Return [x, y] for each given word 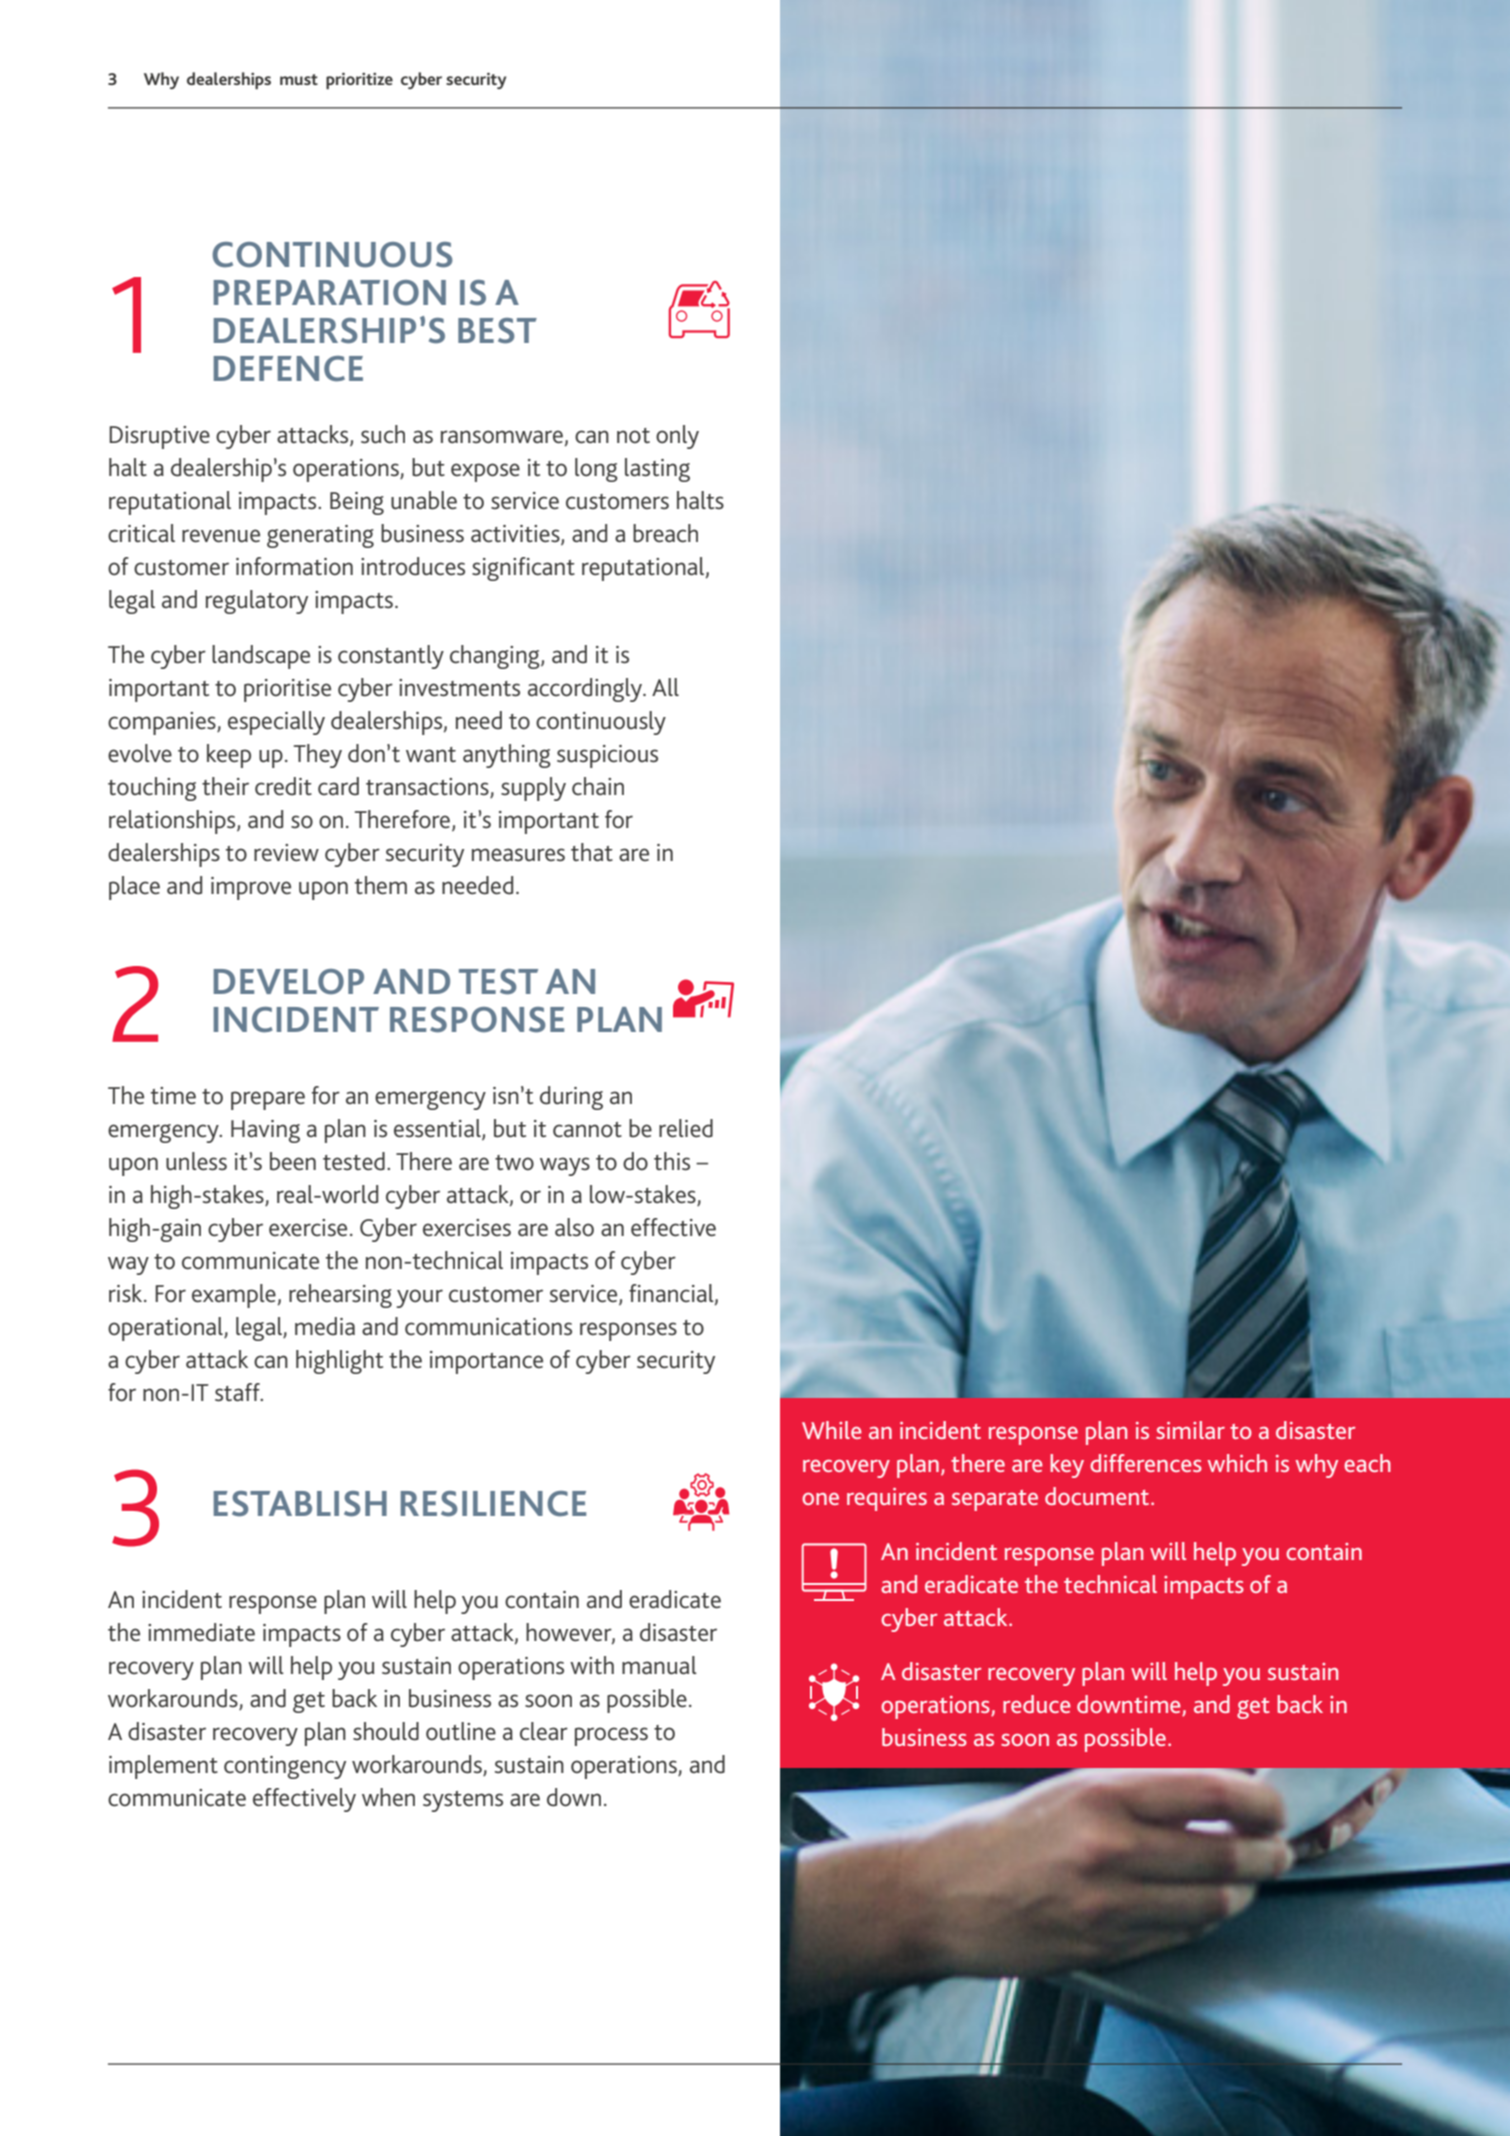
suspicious [607, 756]
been [293, 1161]
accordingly [586, 690]
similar [1190, 1430]
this [672, 1161]
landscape [261, 657]
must [299, 79]
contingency [285, 1767]
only [677, 437]
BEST [497, 331]
